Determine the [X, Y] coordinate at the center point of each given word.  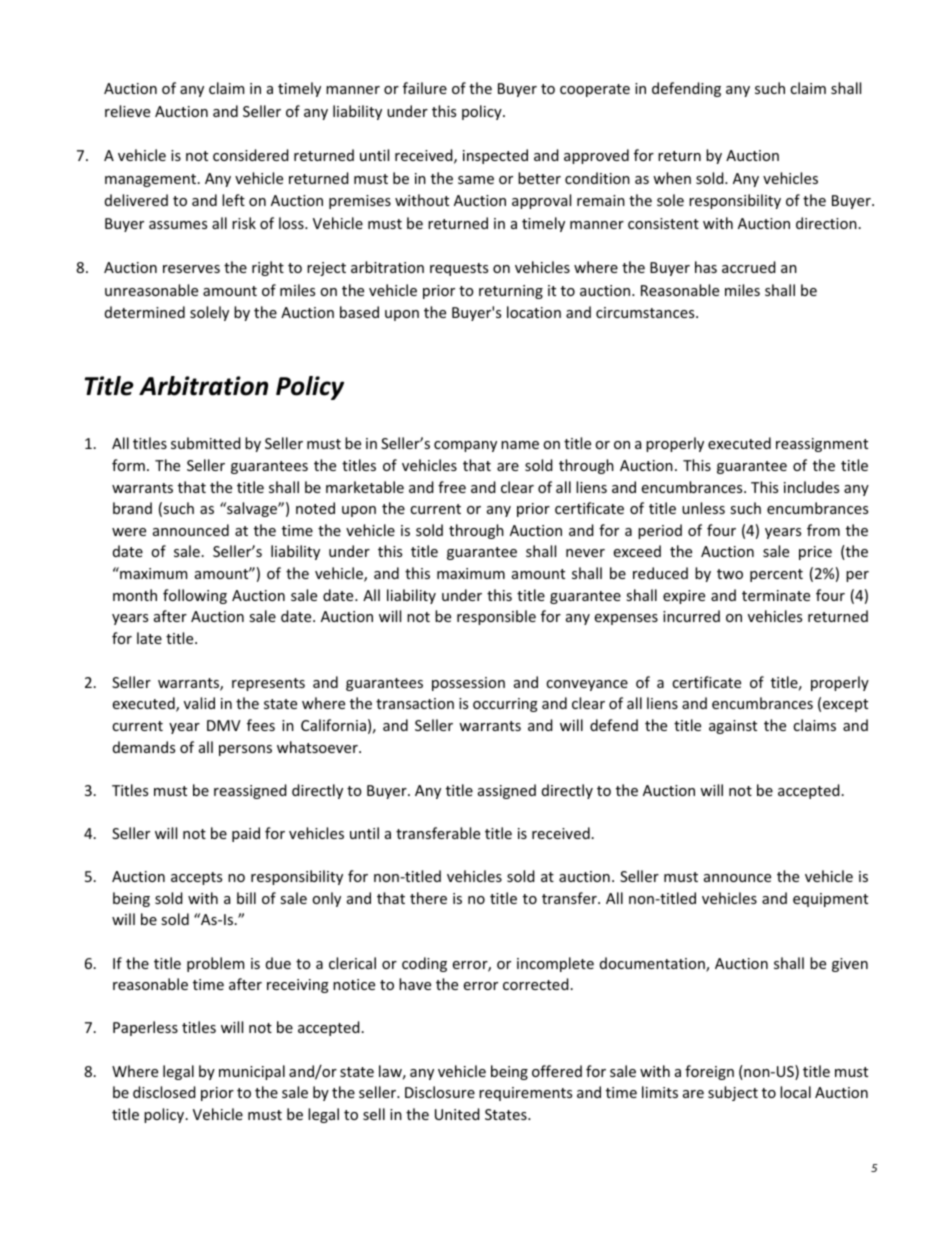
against [733, 727]
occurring [505, 705]
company [465, 446]
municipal [252, 1072]
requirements [525, 1094]
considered [251, 155]
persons [245, 750]
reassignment [822, 445]
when [672, 178]
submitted [206, 443]
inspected [495, 156]
